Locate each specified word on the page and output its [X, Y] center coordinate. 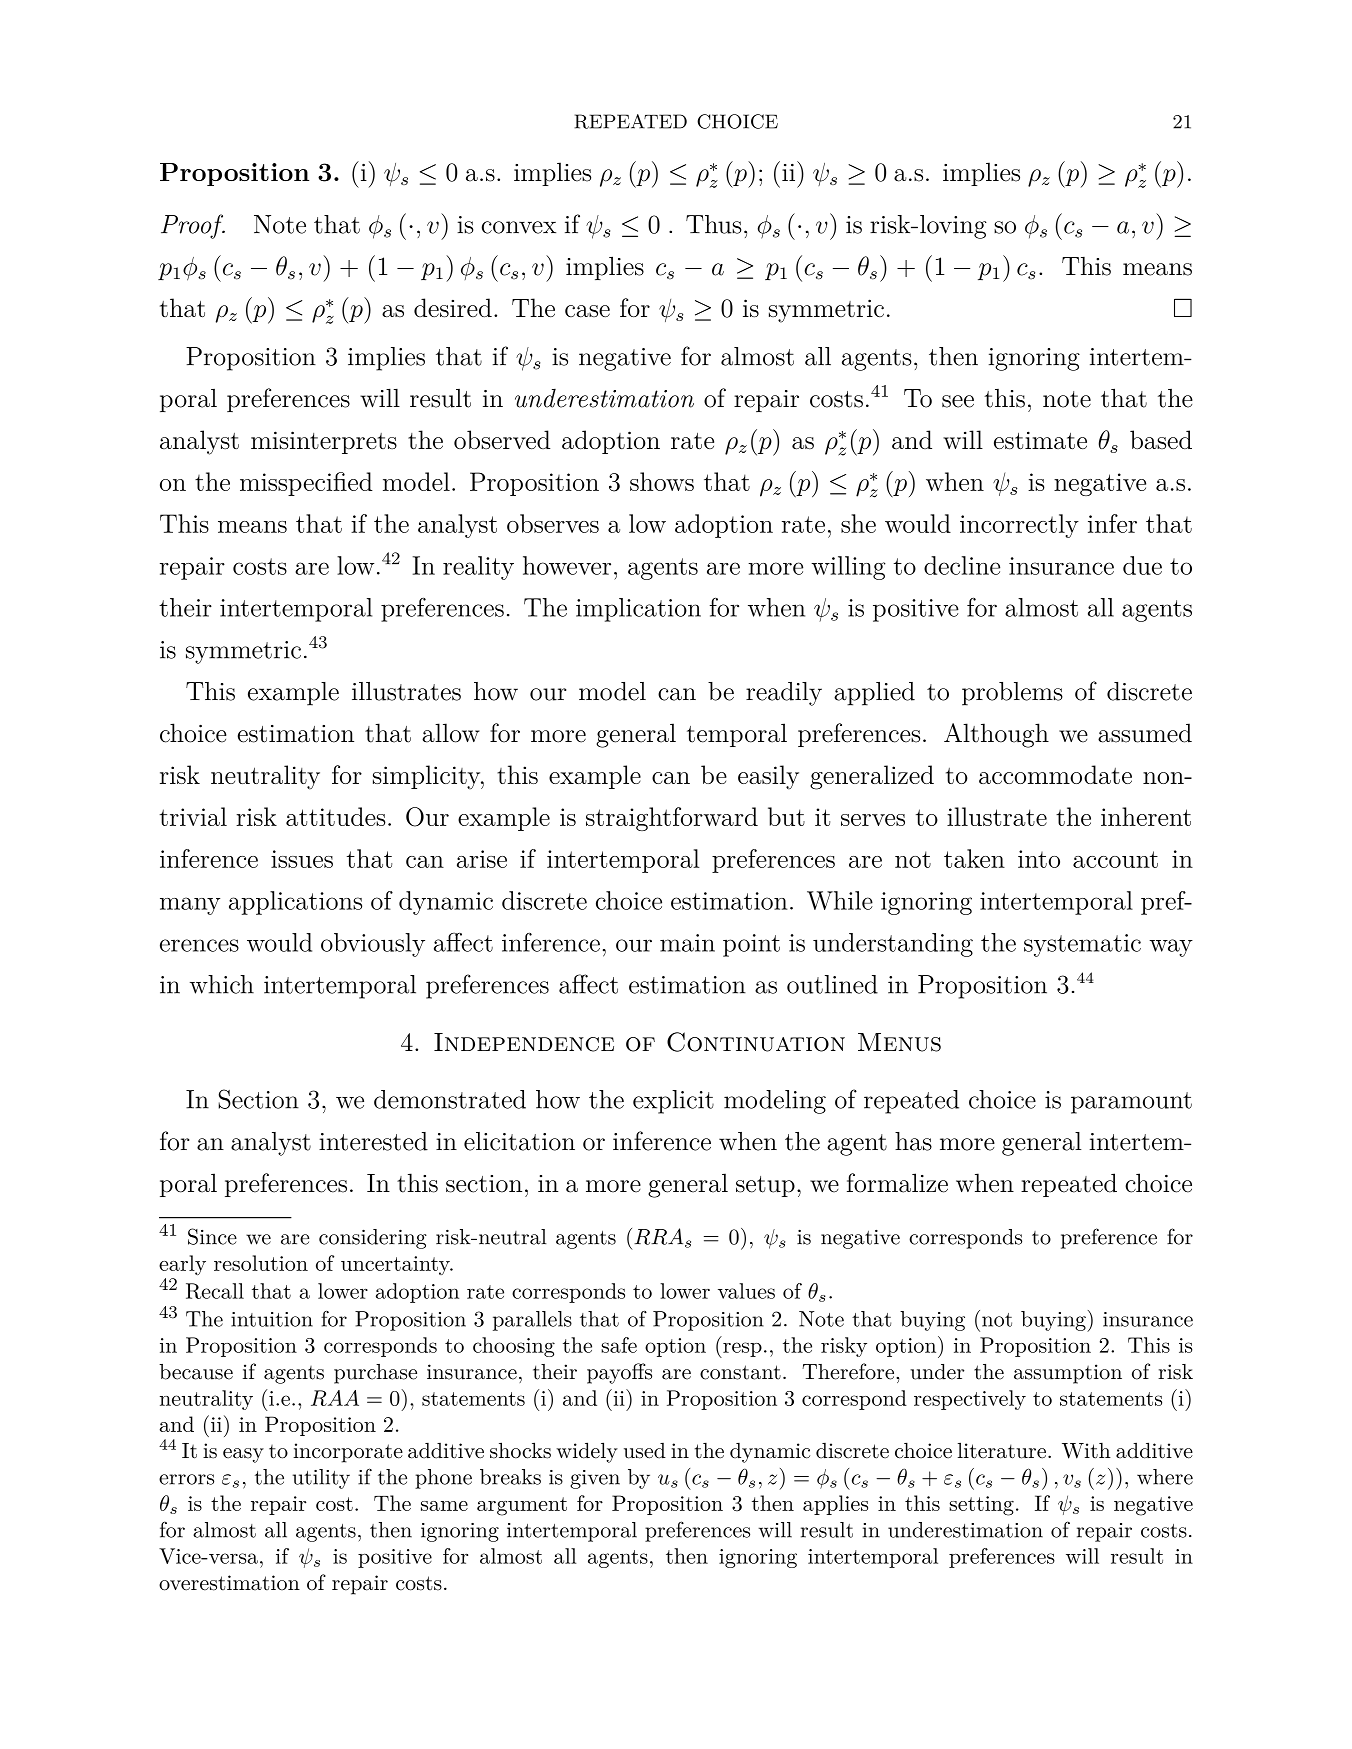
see [958, 401]
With [1086, 1450]
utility [321, 1479]
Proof [193, 226]
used [645, 1451]
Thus [714, 224]
